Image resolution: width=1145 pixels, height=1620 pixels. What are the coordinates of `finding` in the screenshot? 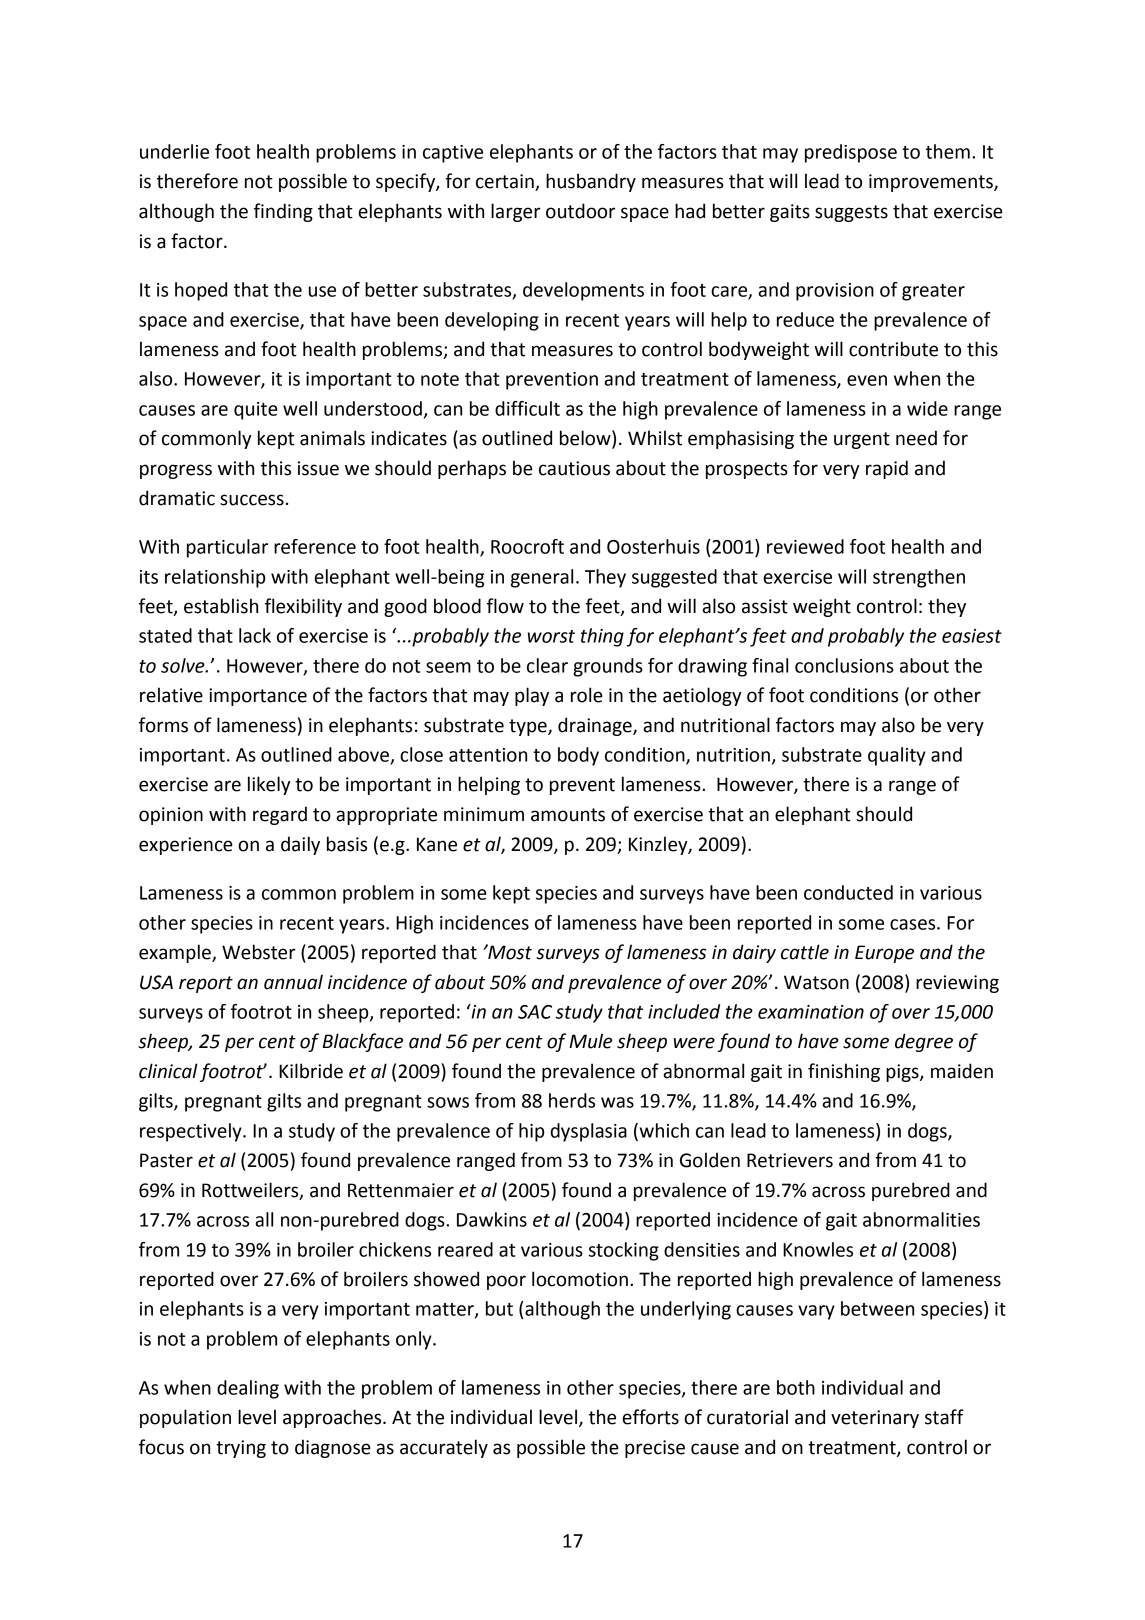 It's located at (283, 212).
